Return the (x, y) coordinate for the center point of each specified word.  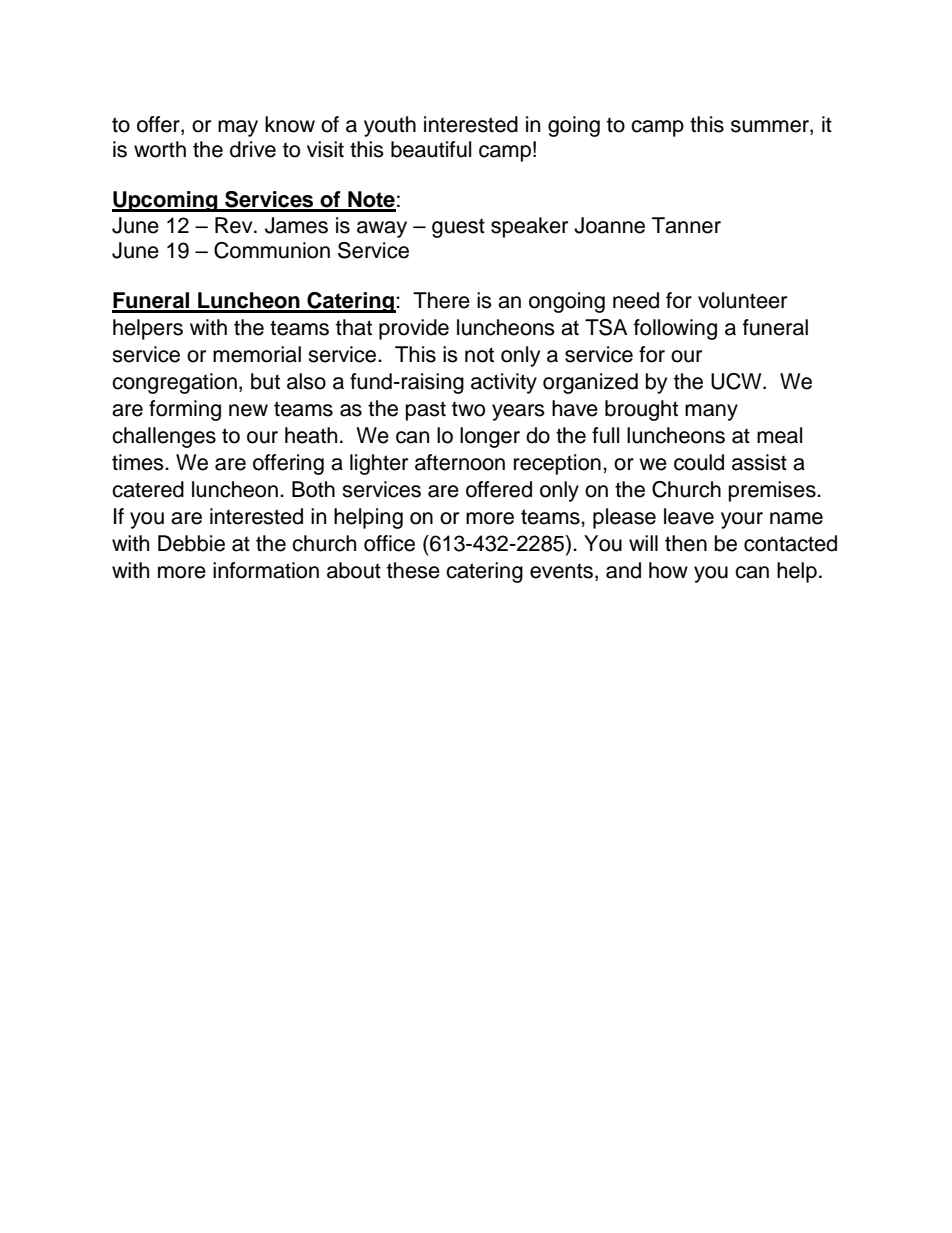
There (441, 300)
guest (458, 228)
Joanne (609, 225)
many (711, 412)
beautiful (431, 149)
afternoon (460, 462)
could (699, 462)
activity (504, 383)
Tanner (686, 225)
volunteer (742, 300)
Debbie (191, 543)
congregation (174, 383)
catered (148, 489)
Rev (235, 225)
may (238, 128)
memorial (257, 354)
